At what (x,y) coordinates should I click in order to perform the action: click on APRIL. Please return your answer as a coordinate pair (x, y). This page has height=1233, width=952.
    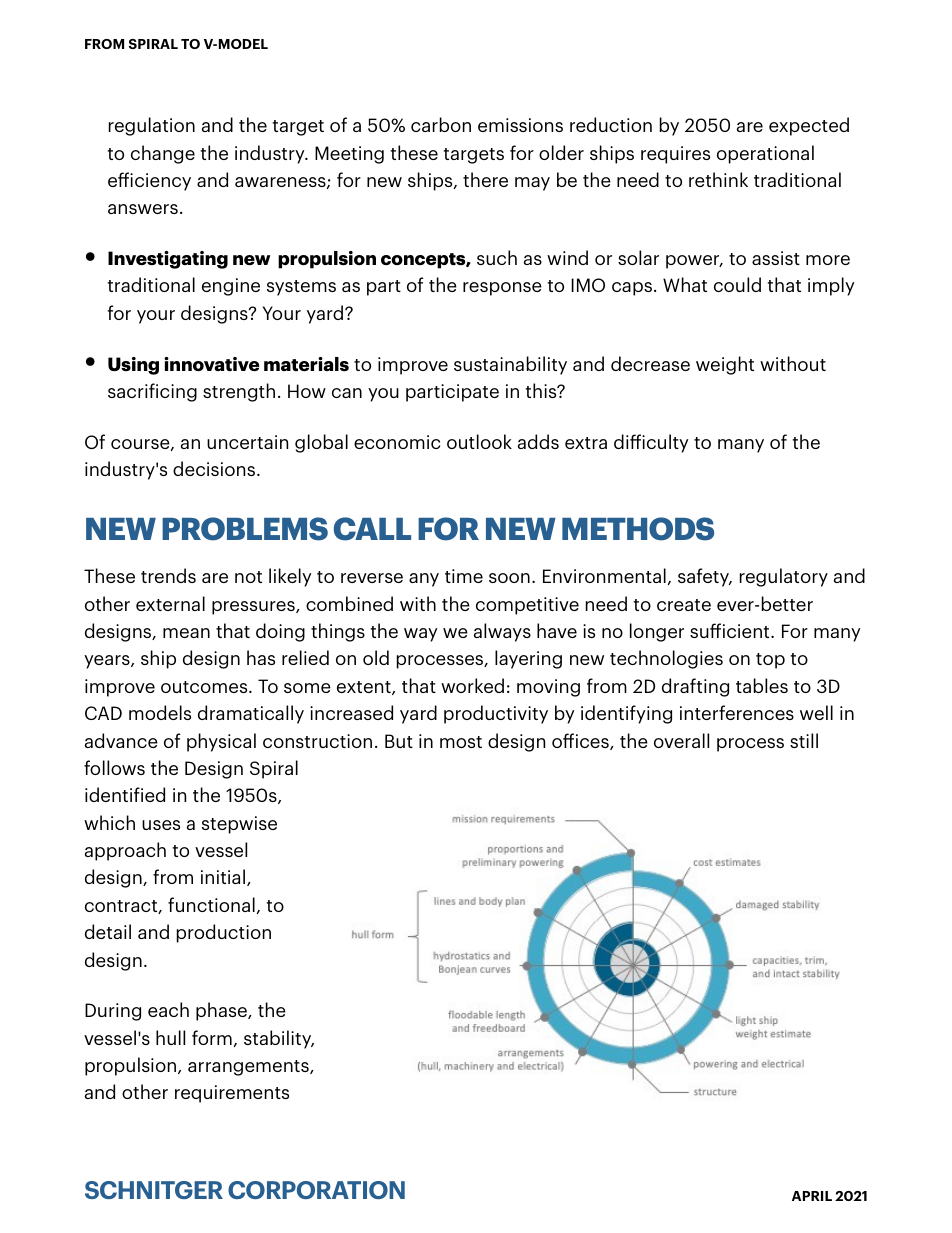
    Looking at the image, I should click on (812, 1196).
